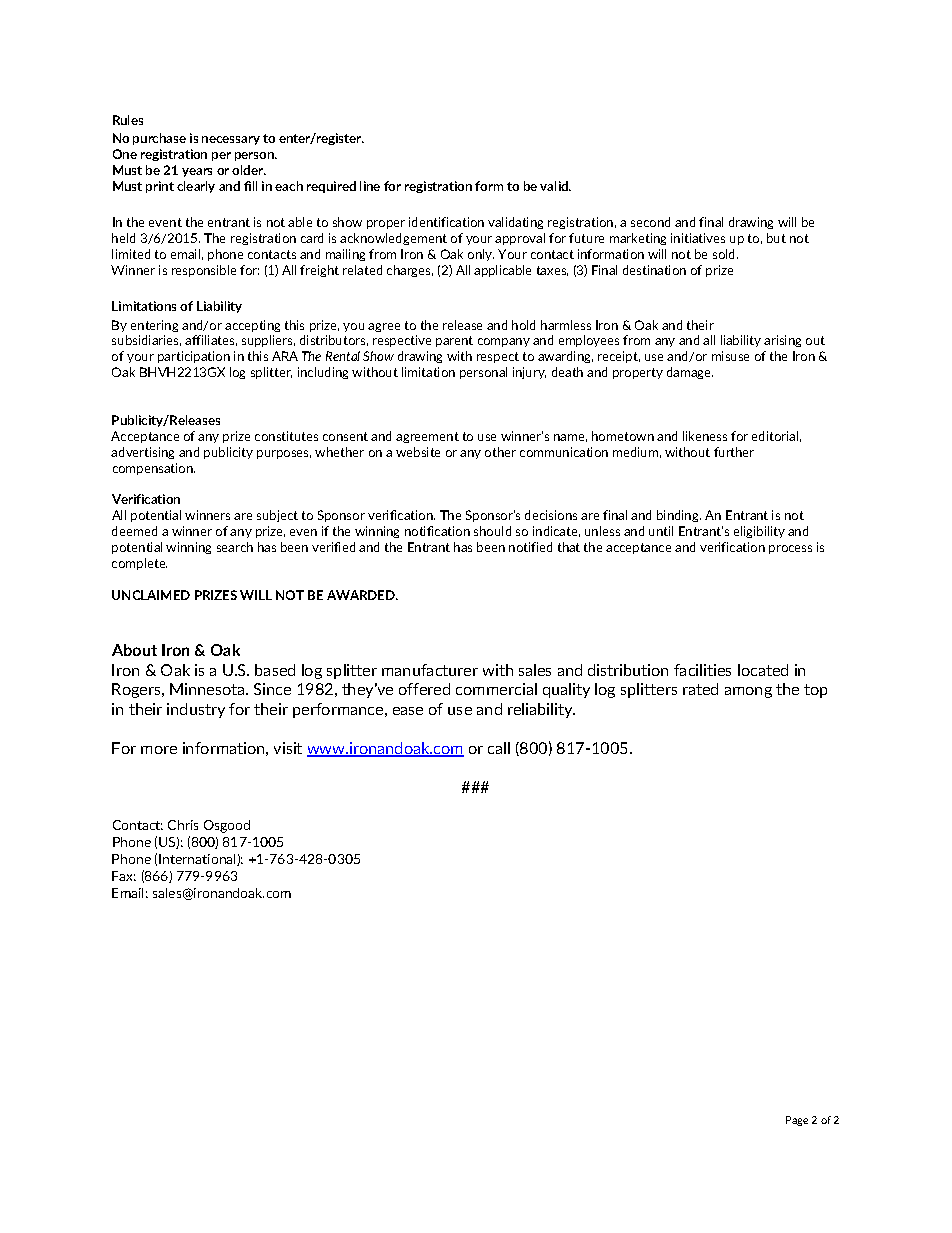 Image resolution: width=952 pixels, height=1233 pixels. Describe the element at coordinates (797, 1121) in the screenshot. I see `Page` at that location.
